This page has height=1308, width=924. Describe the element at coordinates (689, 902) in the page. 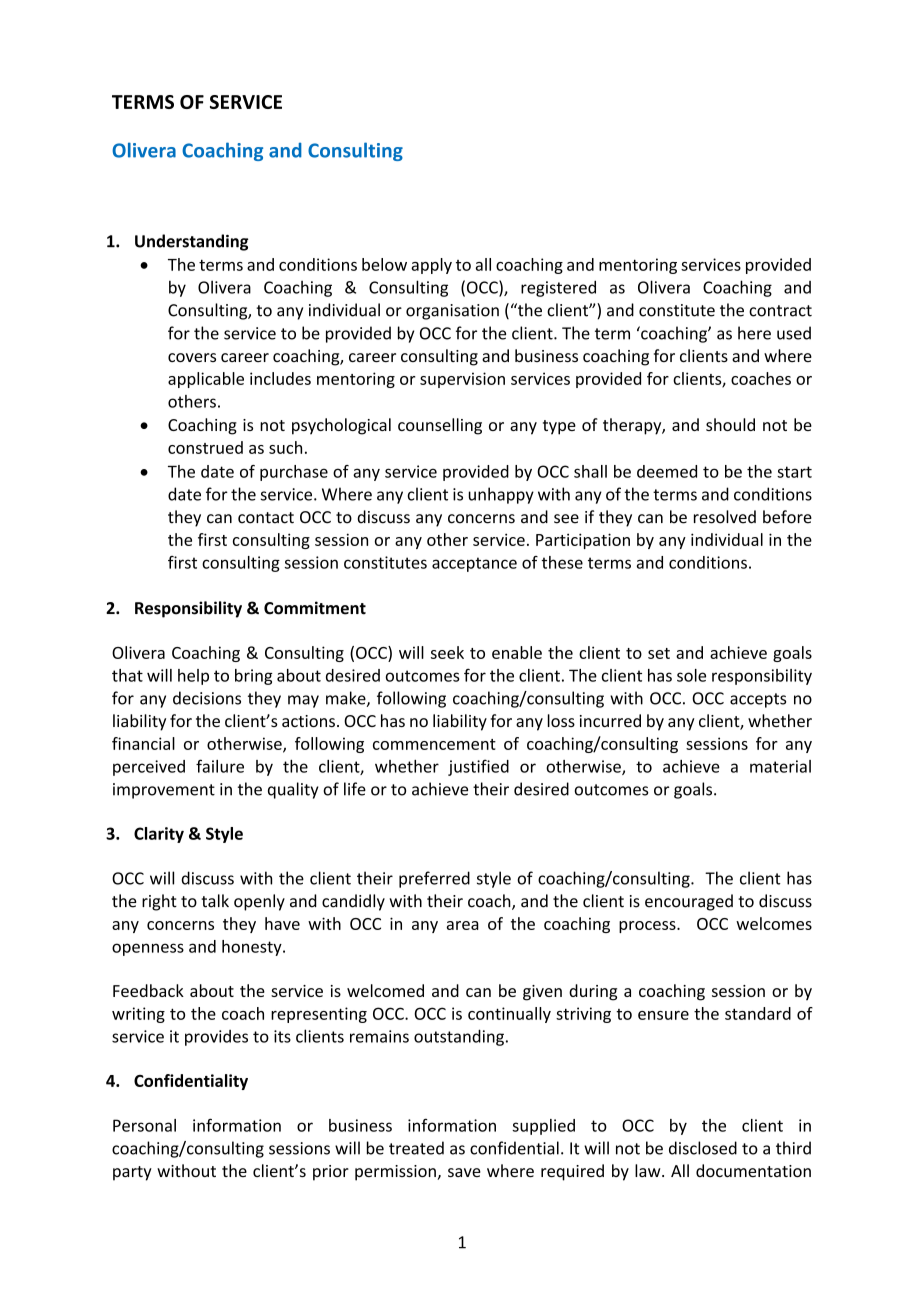

I see `encouraged` at that location.
